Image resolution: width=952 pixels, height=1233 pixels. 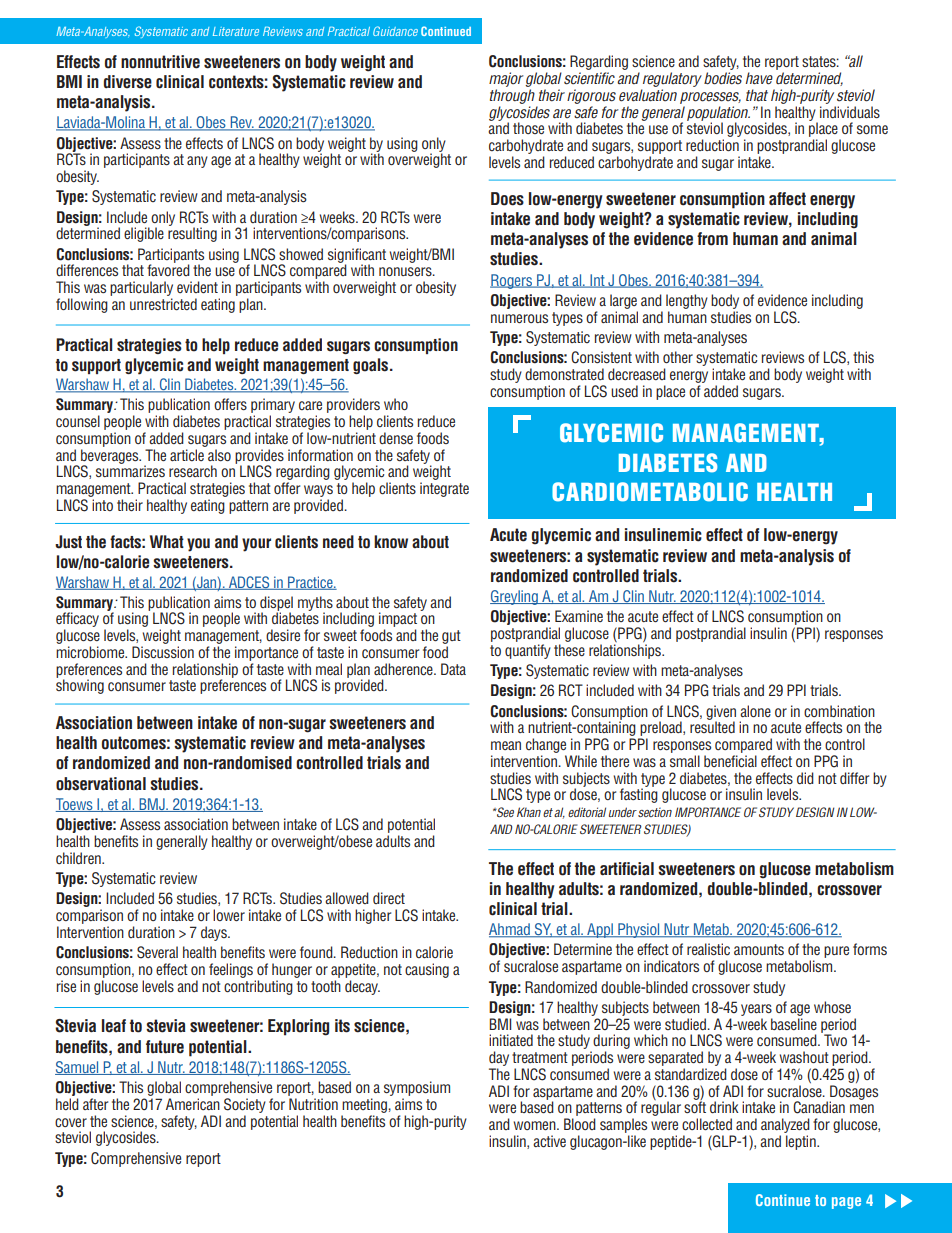 I want to click on Discussion, so click(x=163, y=652).
